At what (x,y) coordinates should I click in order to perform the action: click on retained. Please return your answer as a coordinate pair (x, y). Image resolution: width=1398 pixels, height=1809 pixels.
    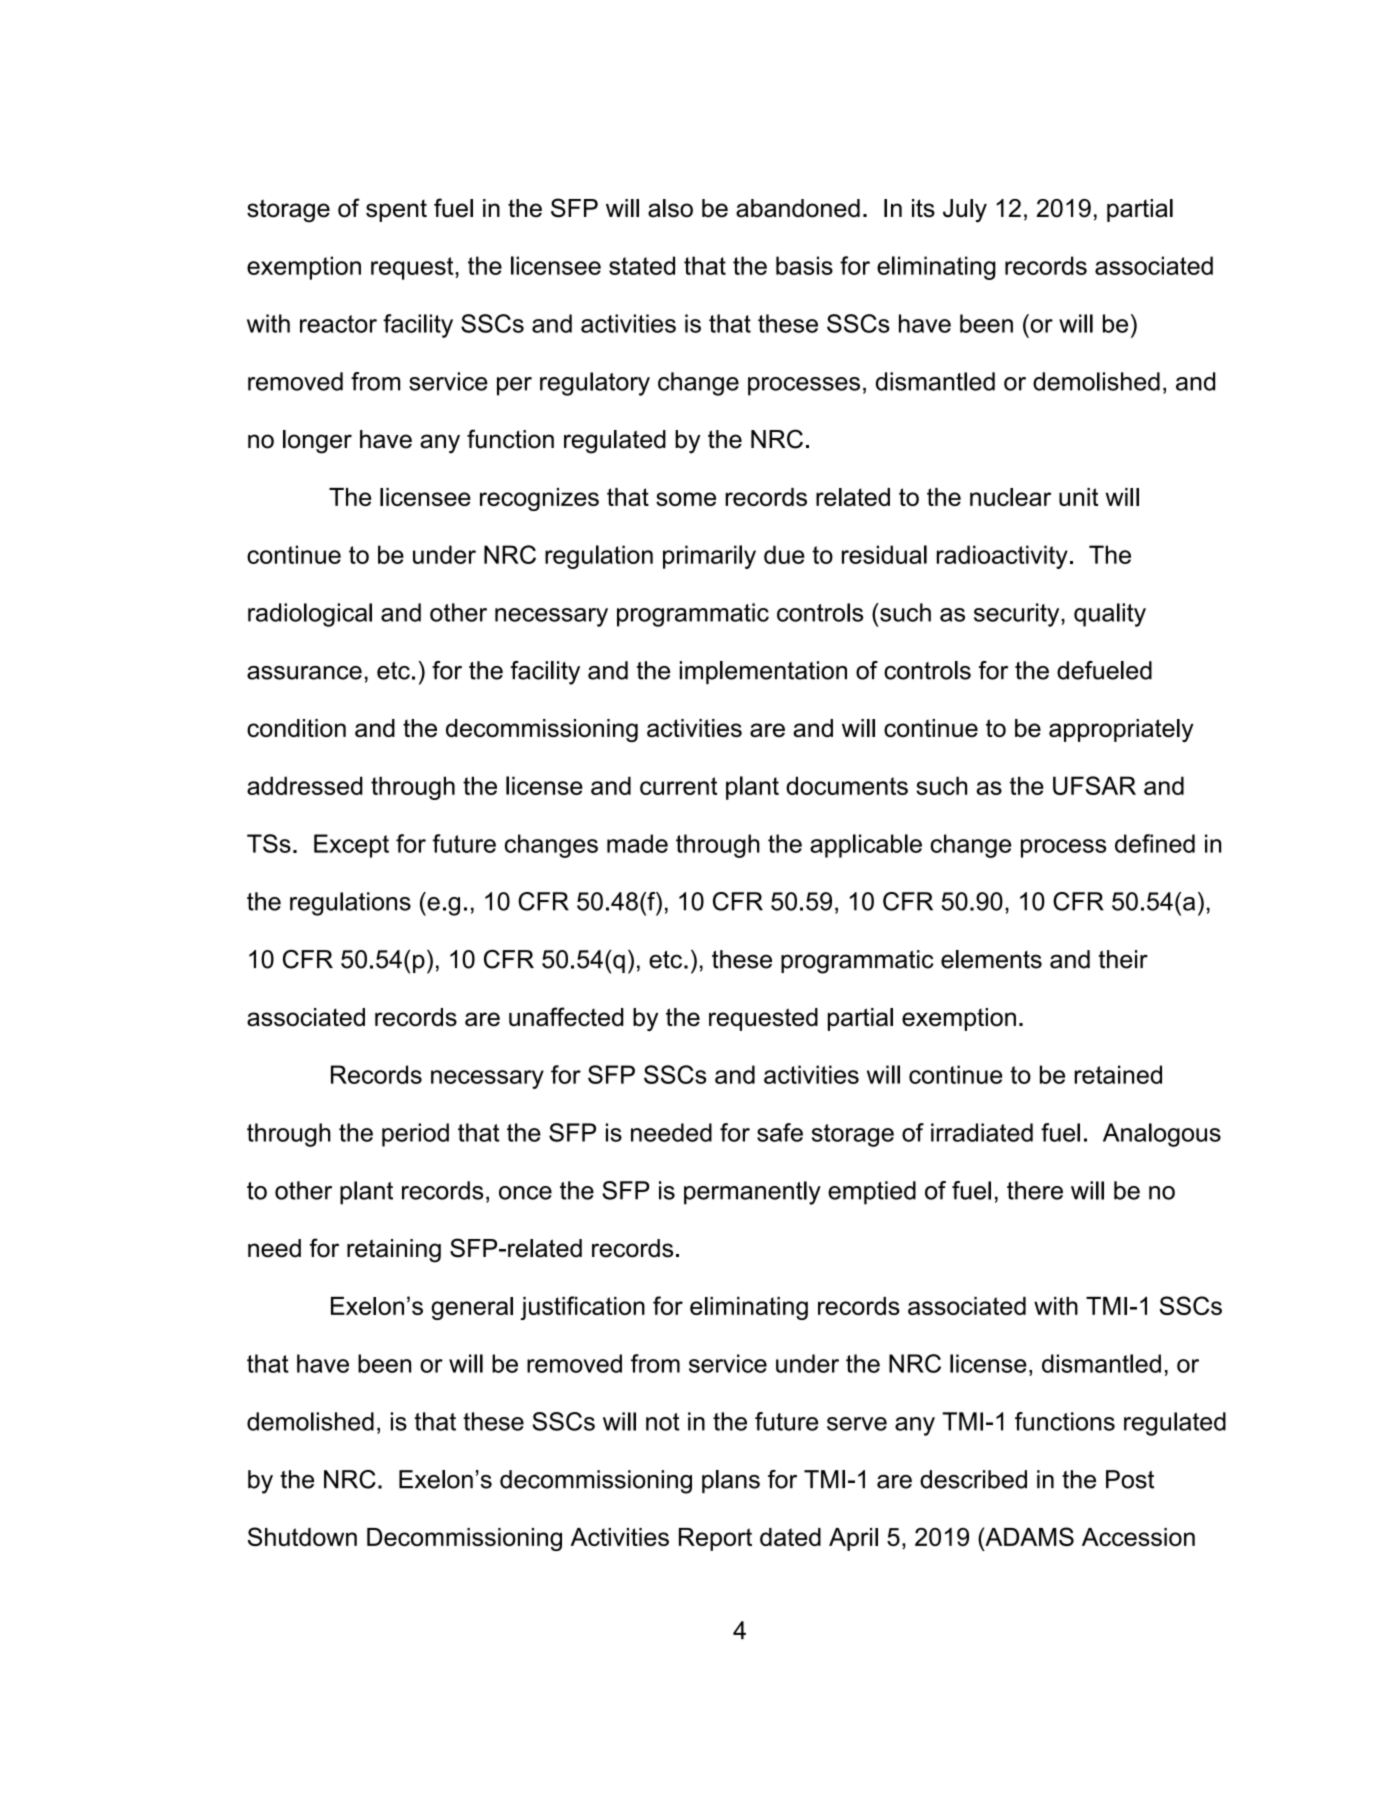
    Looking at the image, I should click on (1118, 1074).
